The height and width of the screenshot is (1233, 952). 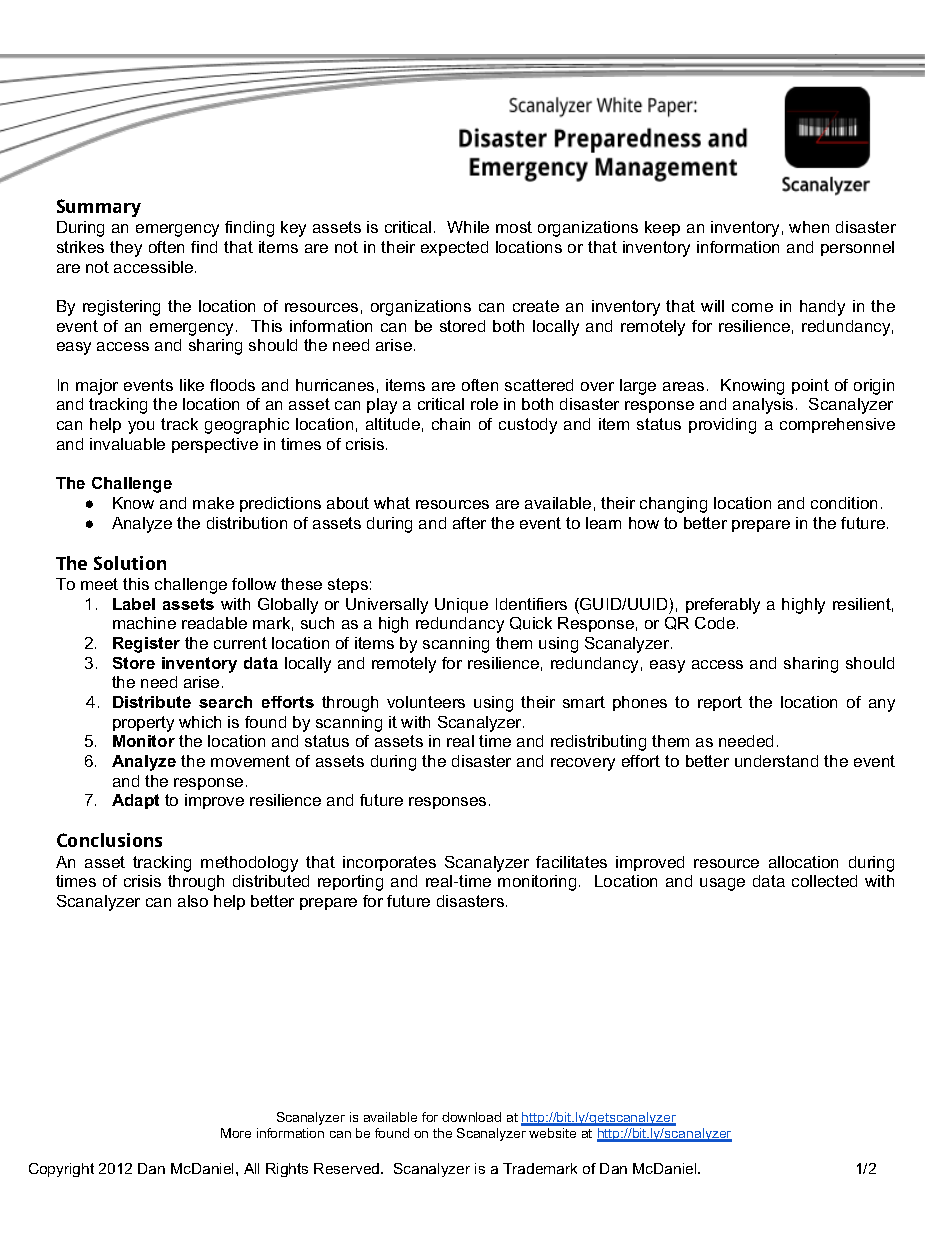 What do you see at coordinates (143, 724) in the screenshot?
I see `property` at bounding box center [143, 724].
